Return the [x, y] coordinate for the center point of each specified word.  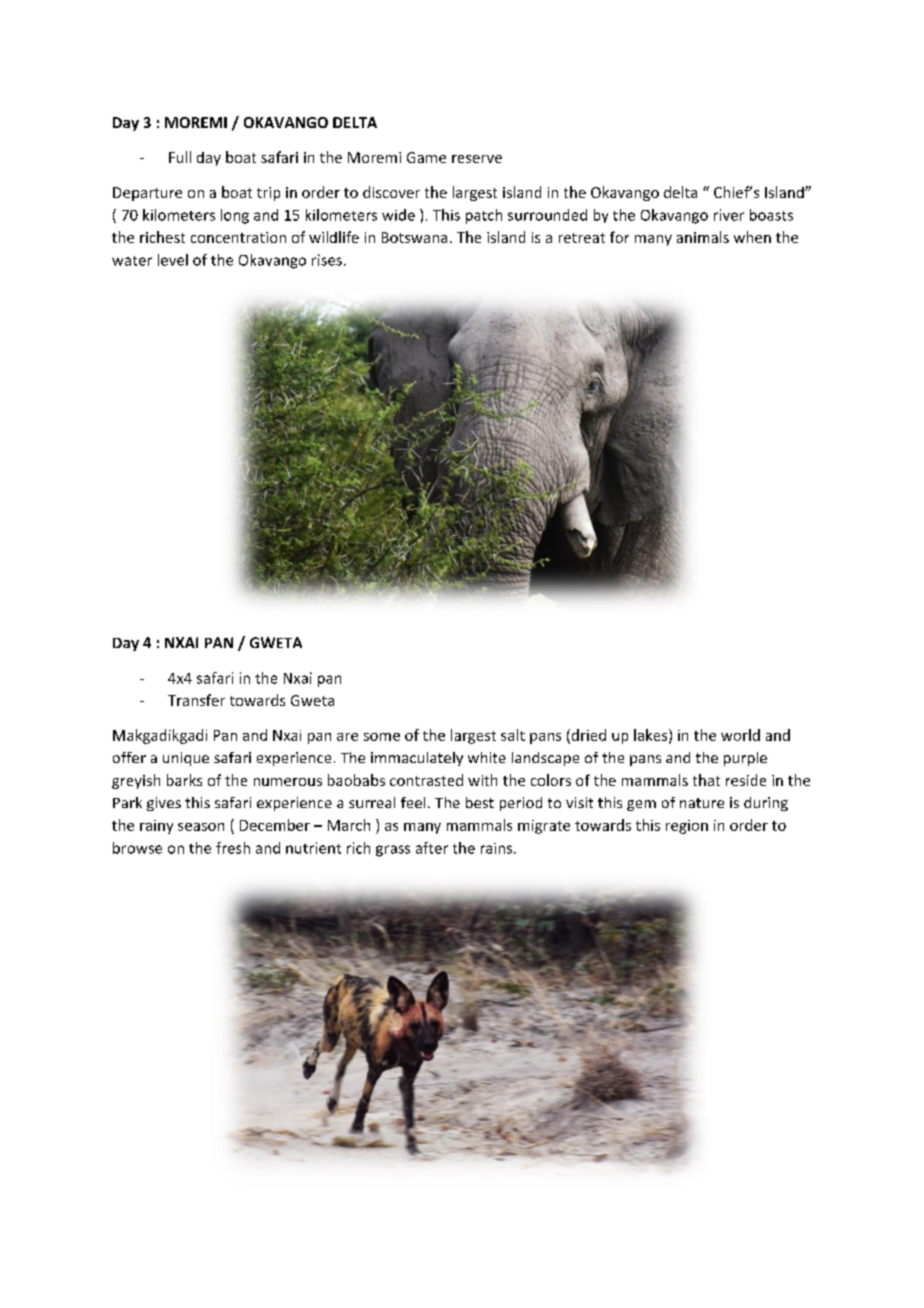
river [729, 215]
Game [426, 157]
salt [513, 735]
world [740, 735]
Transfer [196, 700]
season [201, 827]
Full [180, 157]
